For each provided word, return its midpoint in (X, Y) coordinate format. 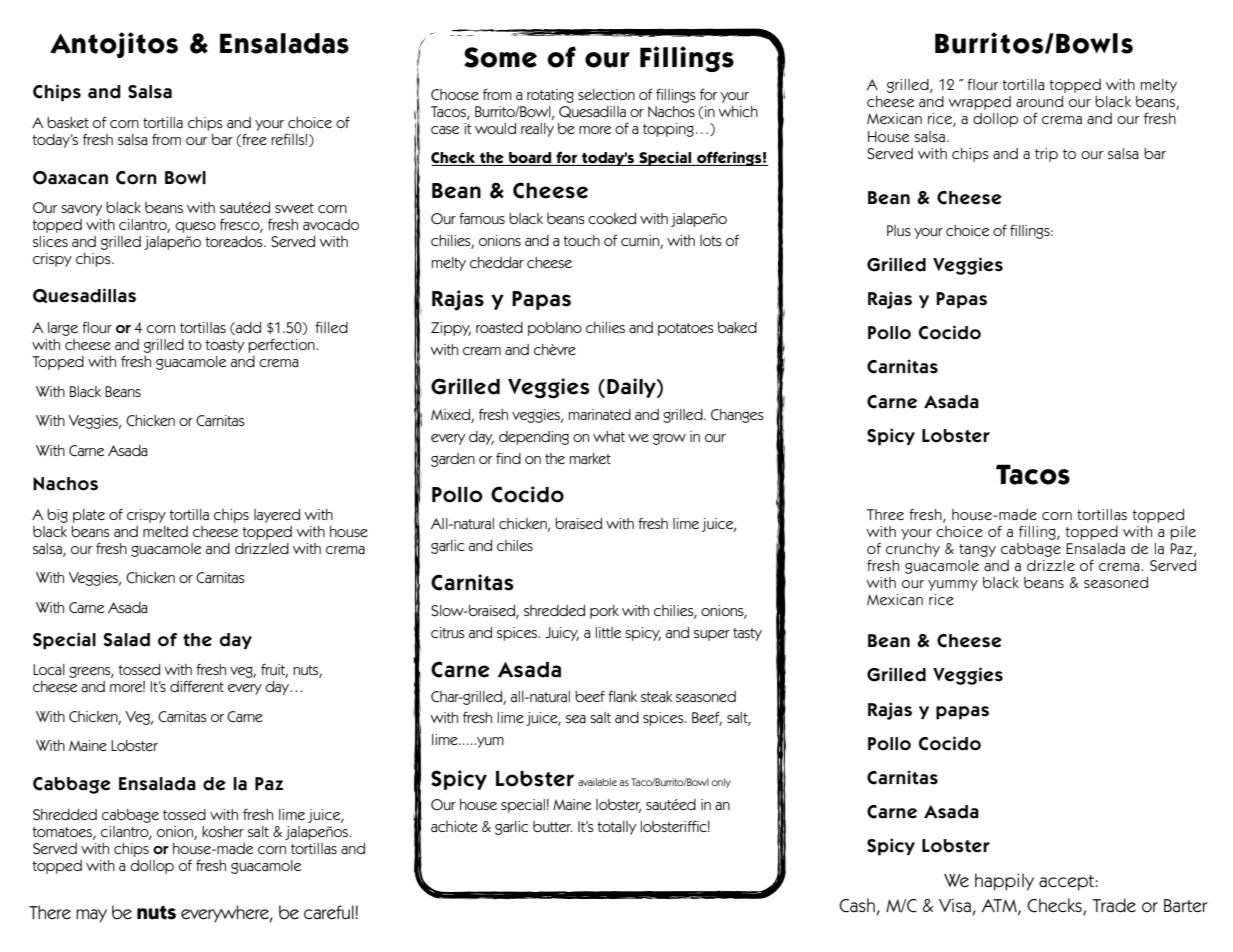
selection (606, 94)
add (247, 328)
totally (616, 828)
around (1039, 101)
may (91, 916)
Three (885, 514)
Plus (899, 230)
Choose (455, 94)
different (197, 686)
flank (622, 696)
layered (277, 516)
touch (581, 240)
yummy (953, 585)
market (590, 458)
